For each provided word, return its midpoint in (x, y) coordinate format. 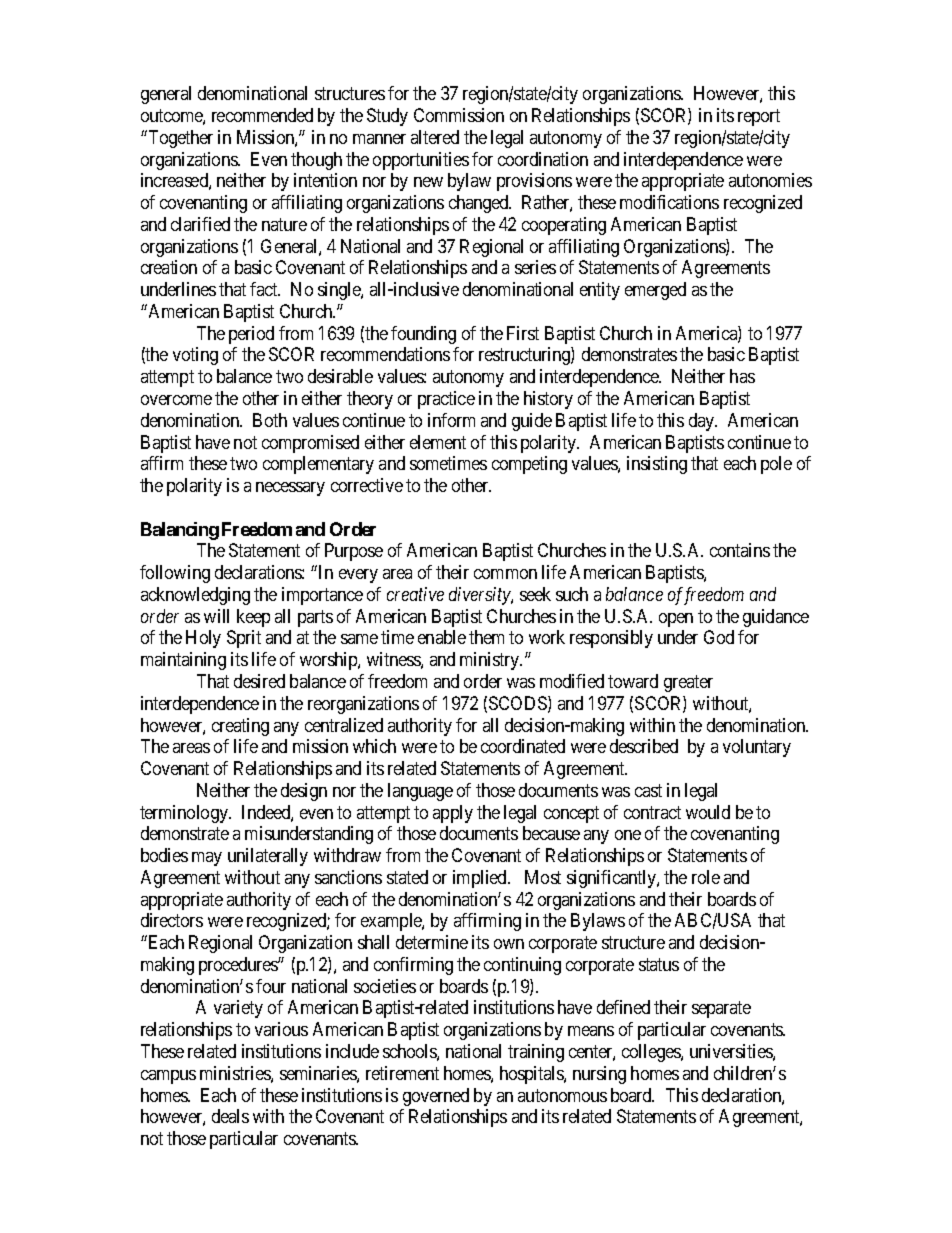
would (708, 812)
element (438, 442)
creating (240, 727)
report (759, 117)
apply (453, 814)
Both (270, 420)
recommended (262, 115)
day (703, 422)
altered (435, 137)
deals (230, 1116)
